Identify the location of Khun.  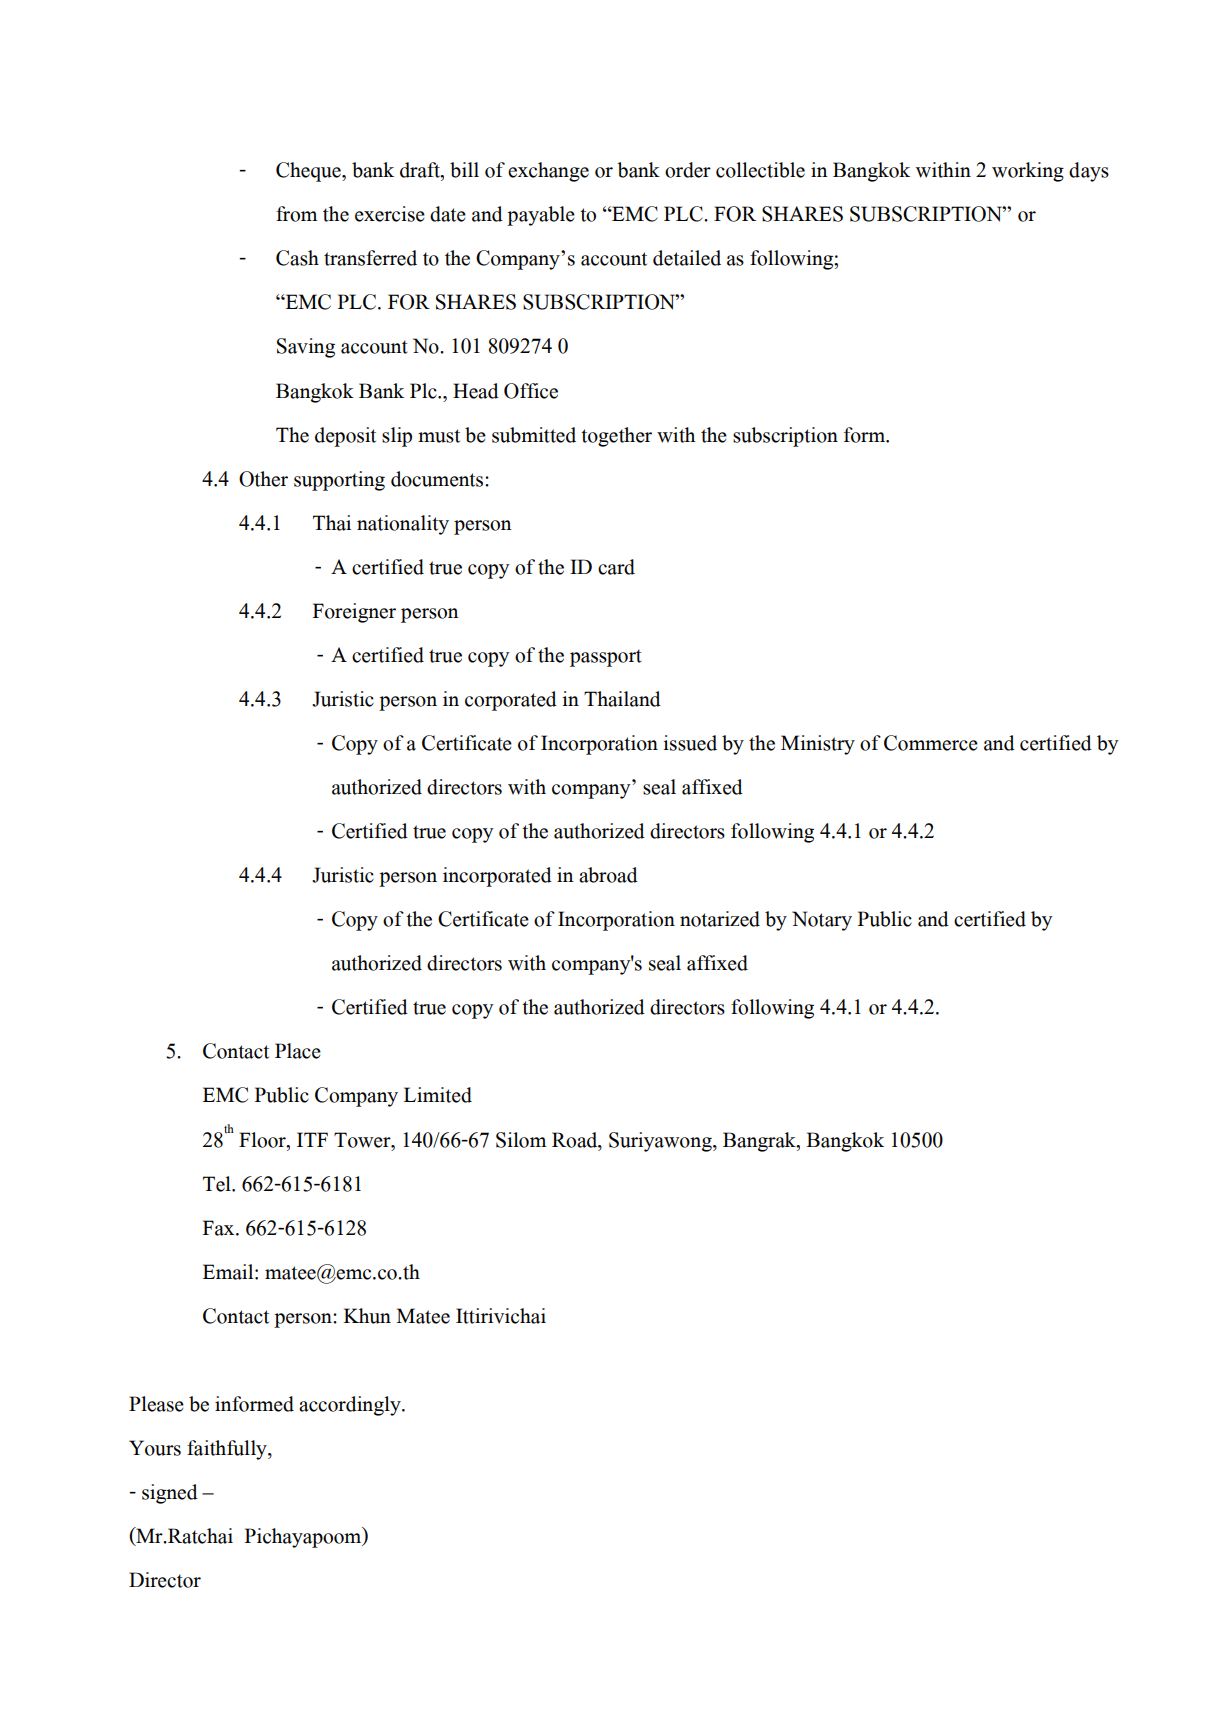
(367, 1316).
